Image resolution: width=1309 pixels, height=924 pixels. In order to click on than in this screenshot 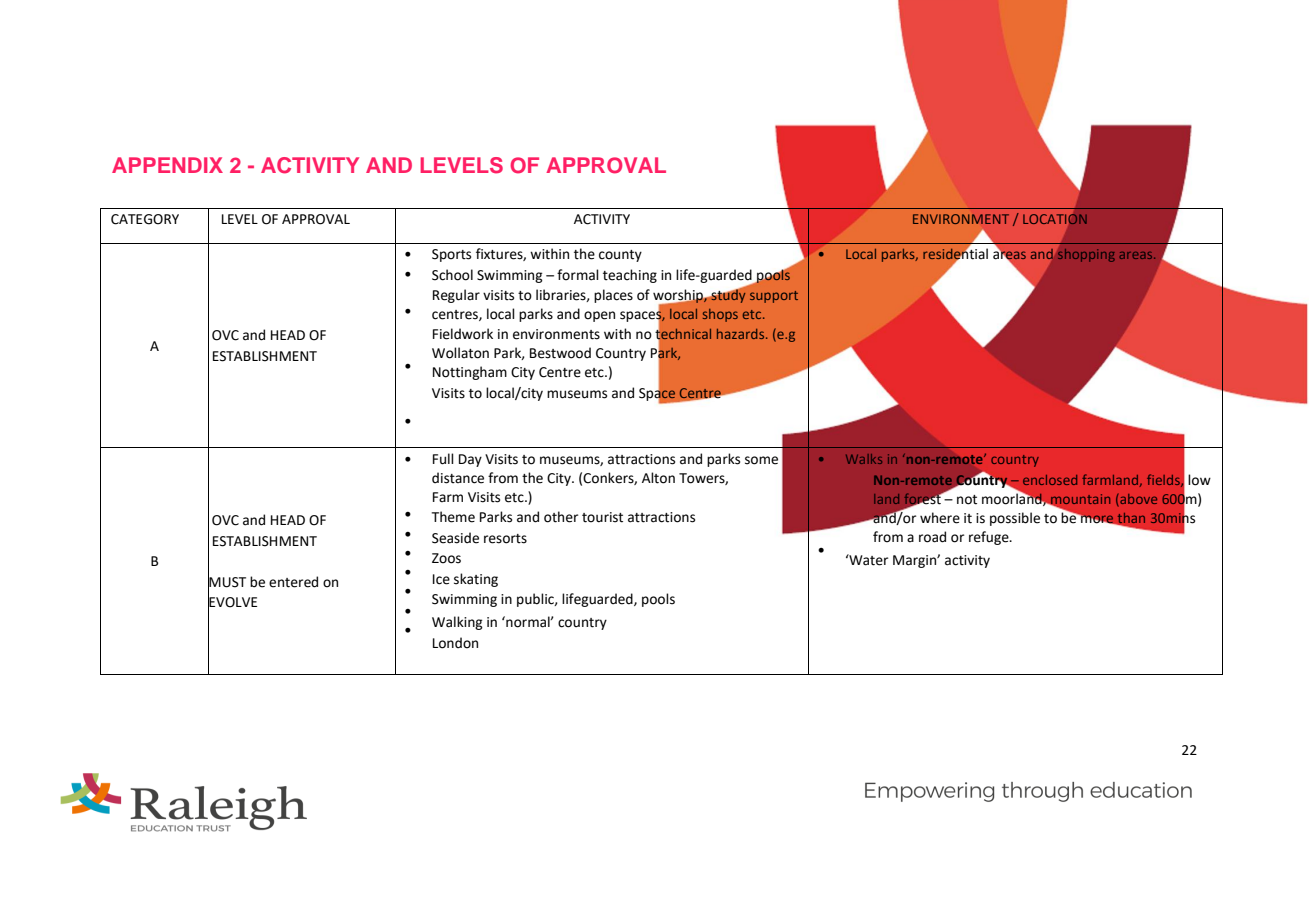, I will do `click(1130, 519)`.
